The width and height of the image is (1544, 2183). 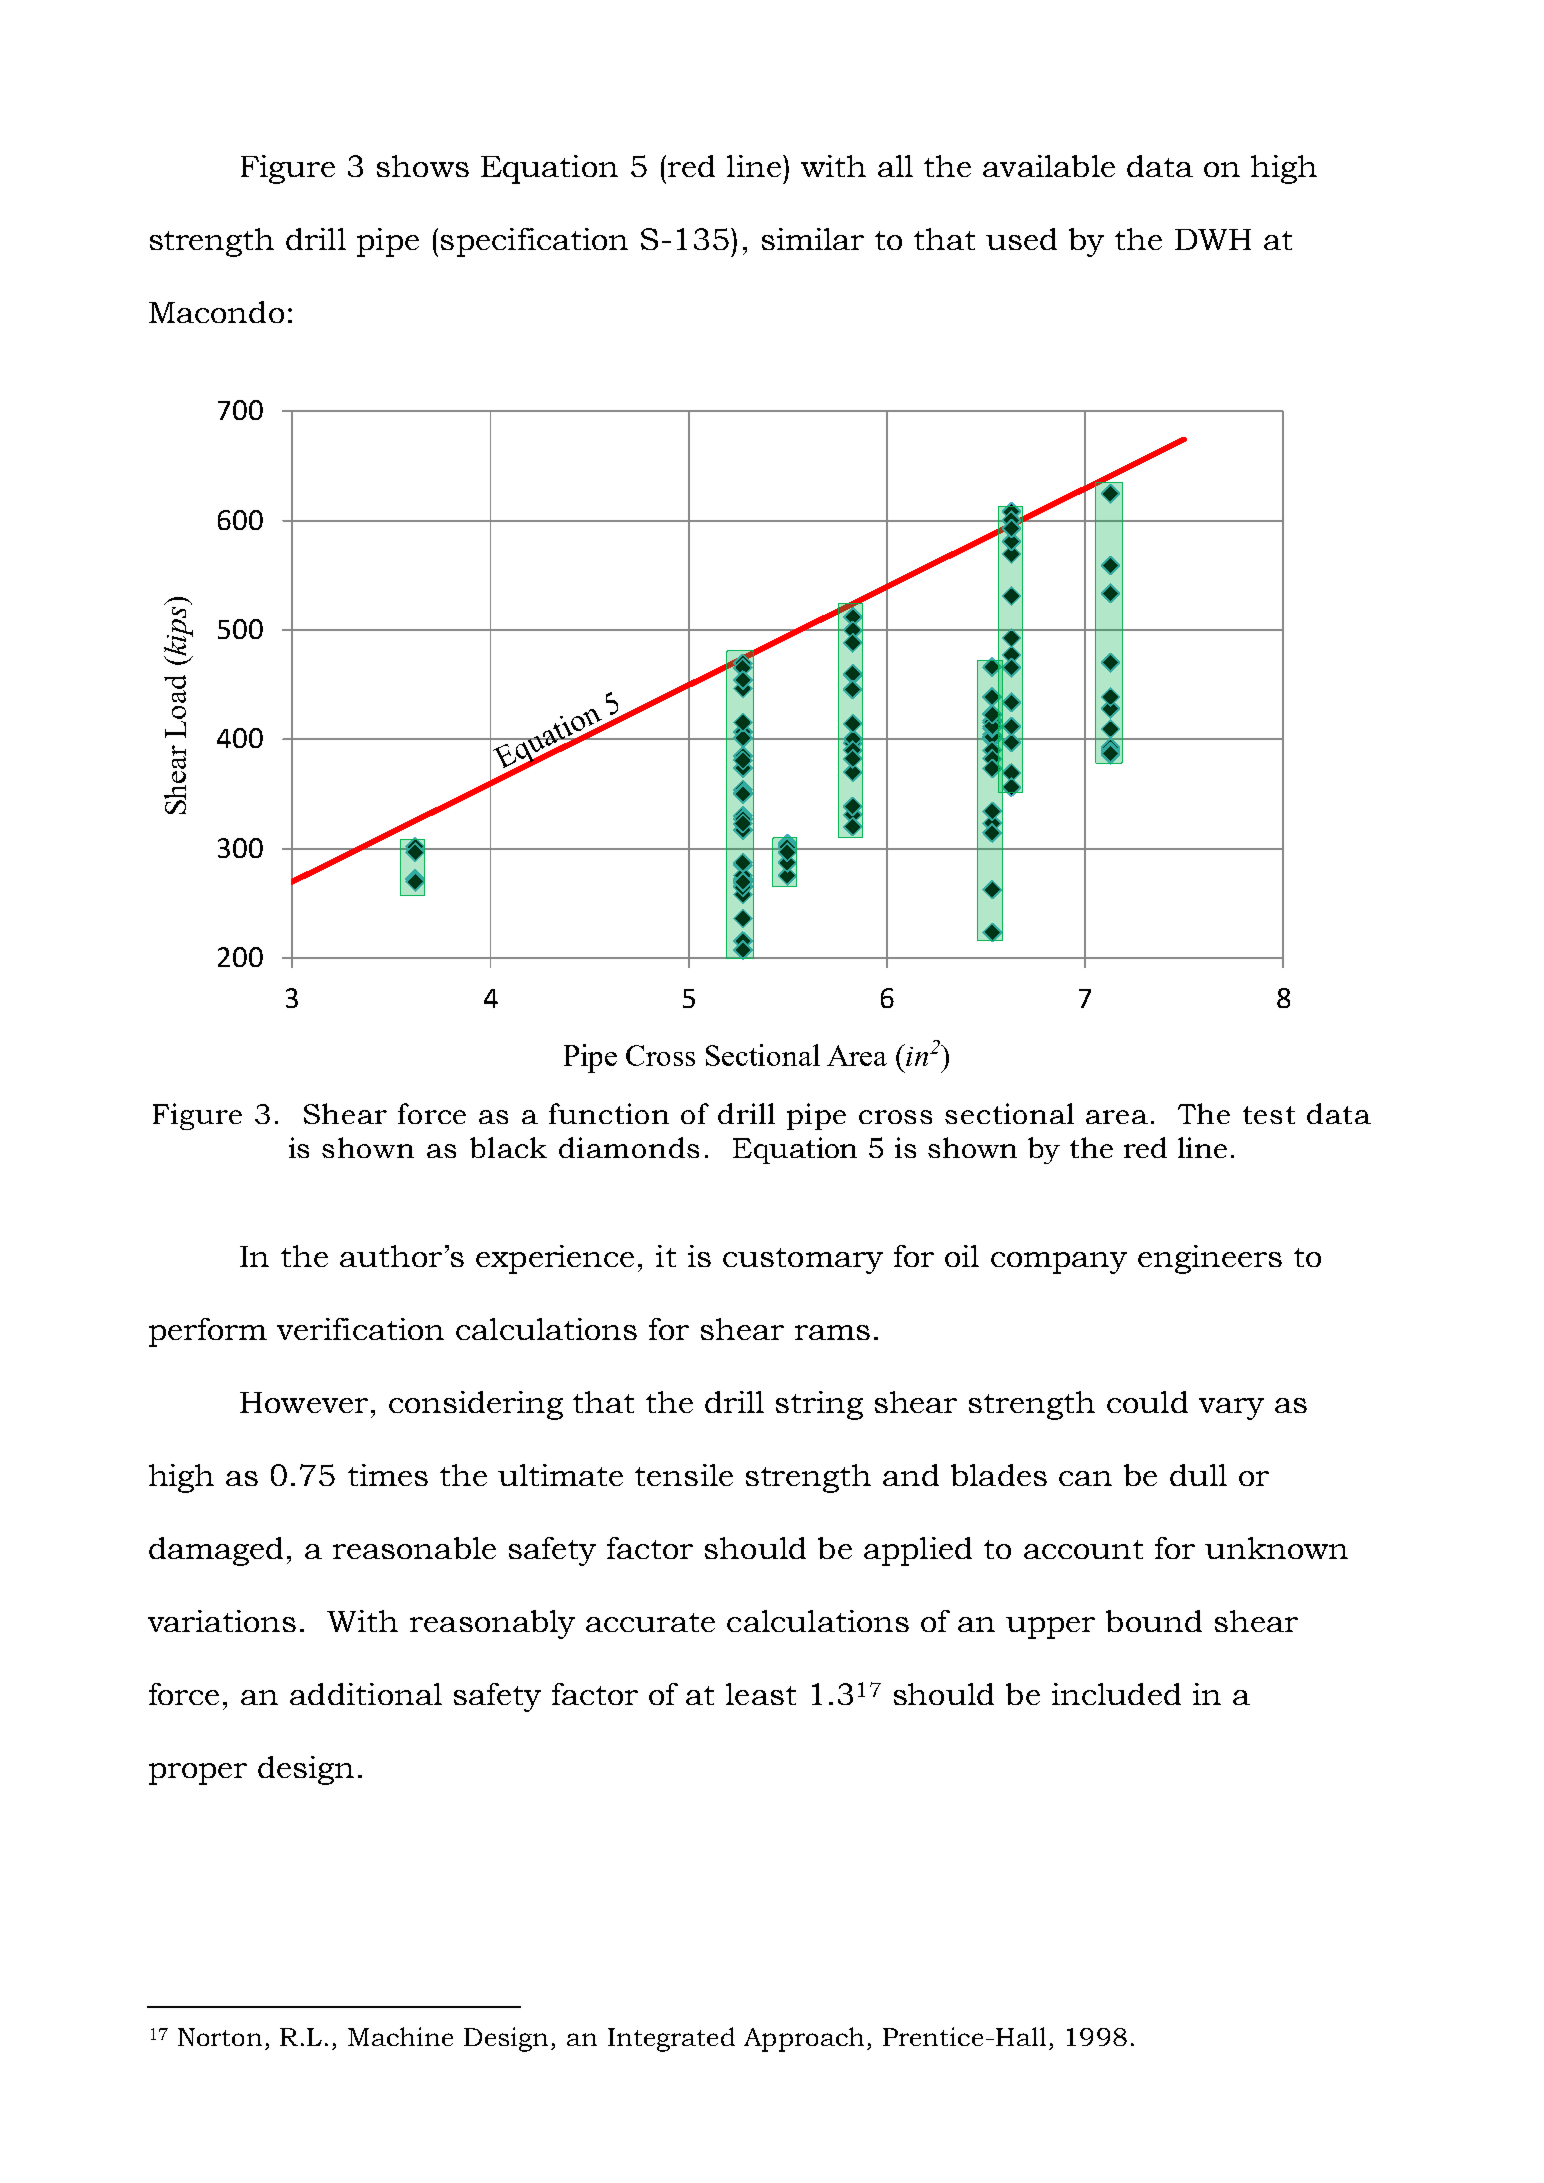 I want to click on black, so click(x=508, y=1147).
